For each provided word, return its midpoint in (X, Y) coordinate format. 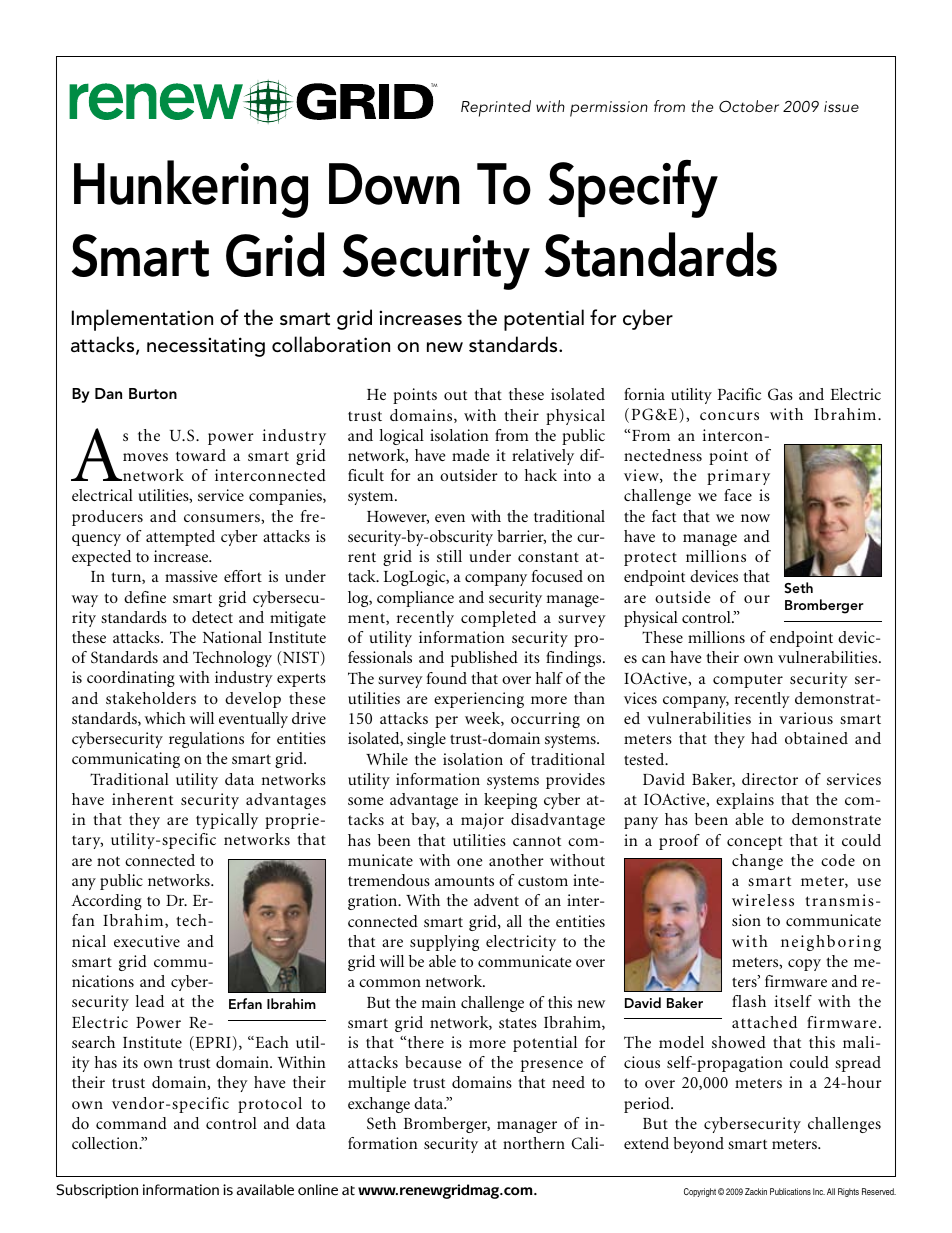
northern (534, 1143)
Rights (848, 1192)
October (749, 106)
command (131, 1123)
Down (394, 184)
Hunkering (191, 189)
